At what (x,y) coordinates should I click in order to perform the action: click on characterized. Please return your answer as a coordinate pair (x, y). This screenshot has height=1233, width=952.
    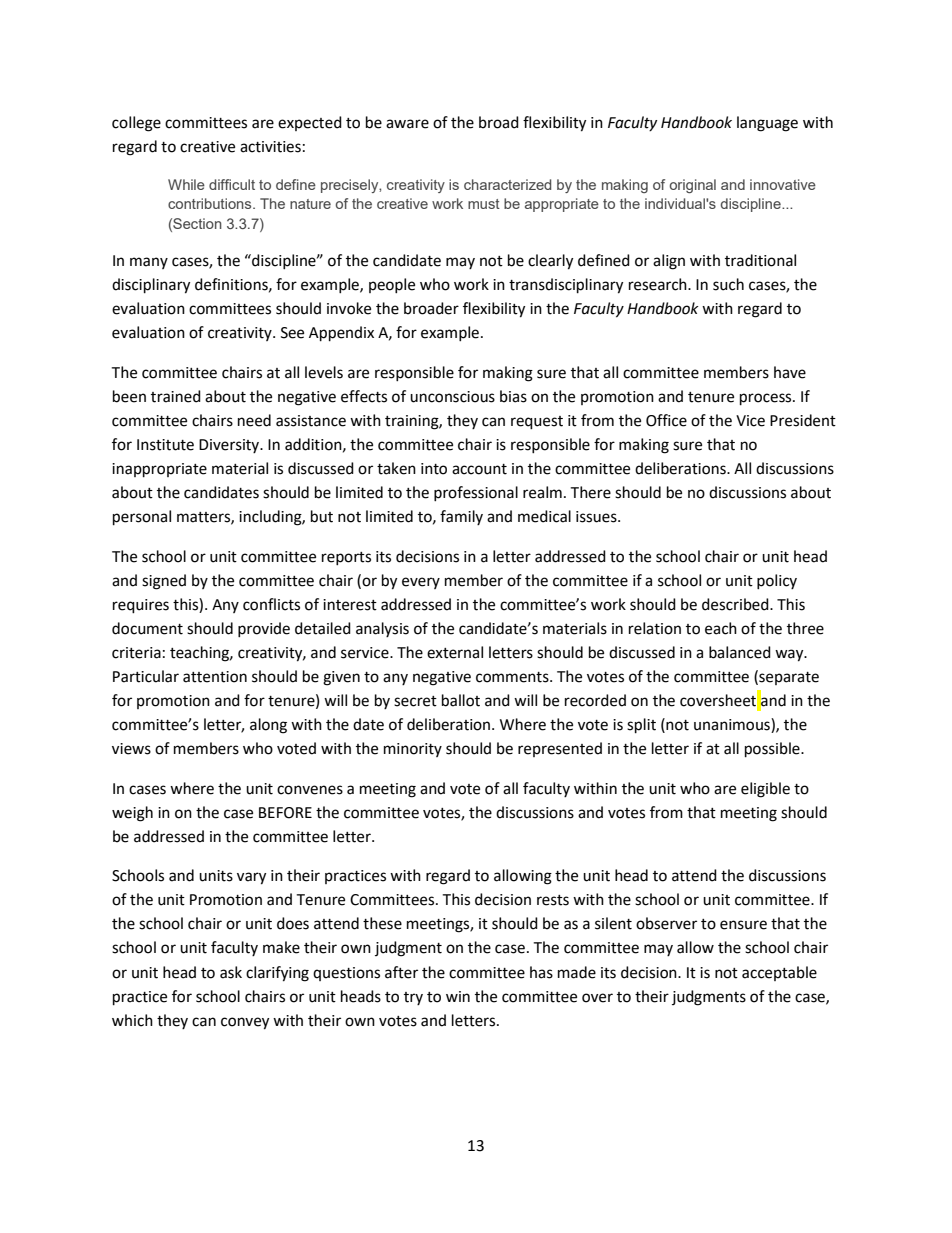
    Looking at the image, I should click on (507, 184).
